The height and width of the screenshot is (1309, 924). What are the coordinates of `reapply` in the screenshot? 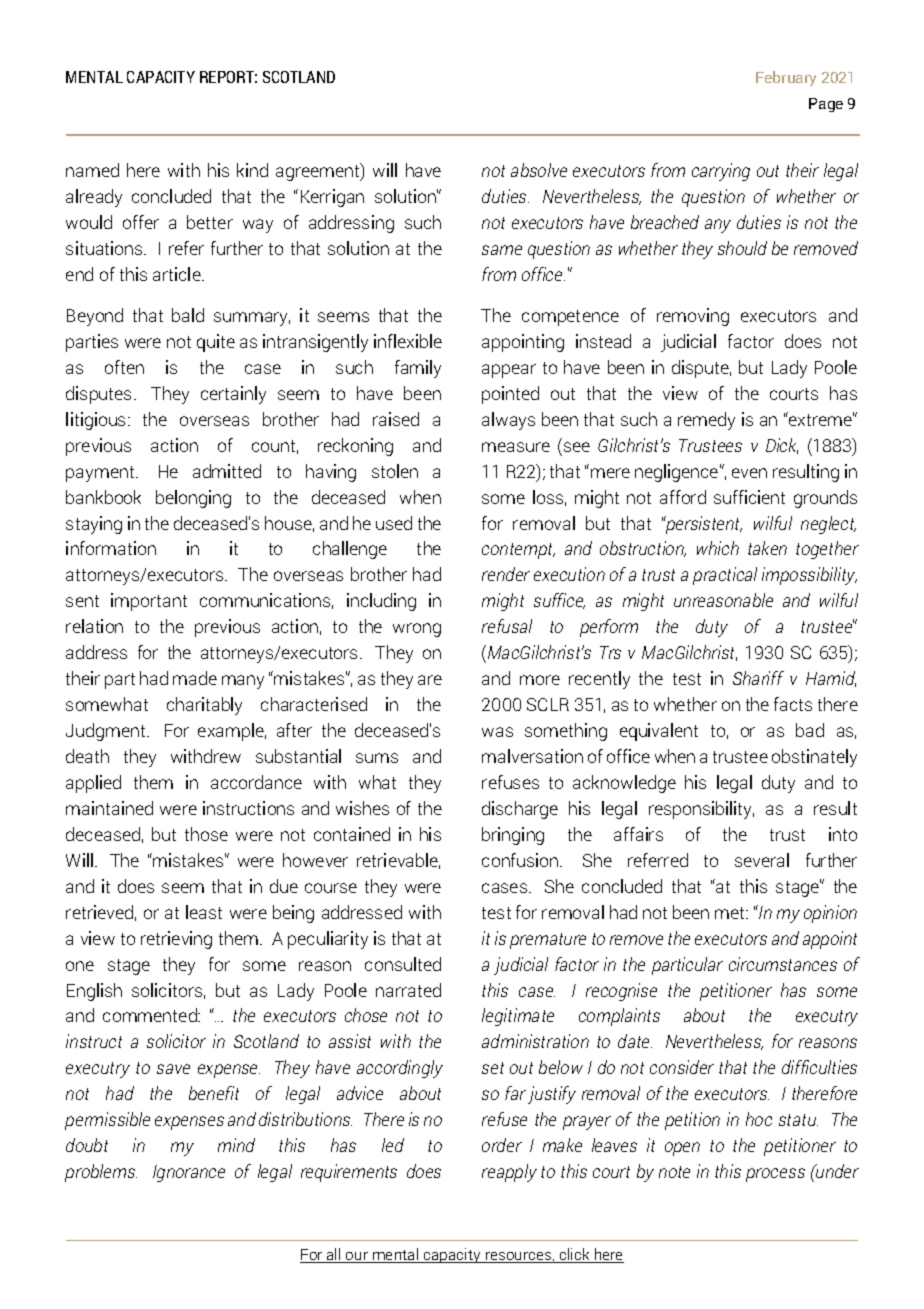 It's located at (509, 1173).
